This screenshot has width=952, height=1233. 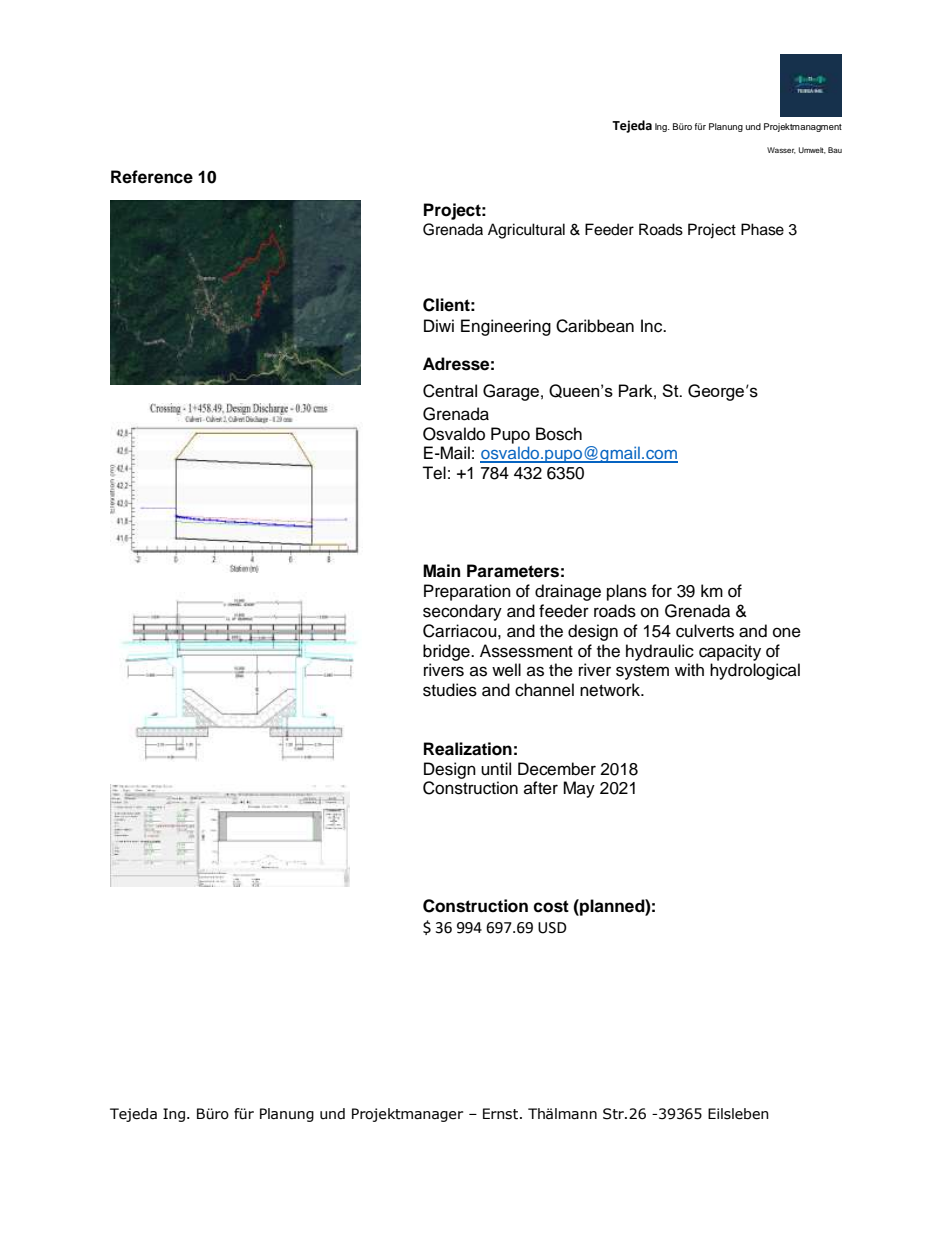 I want to click on Inc, so click(x=653, y=326).
